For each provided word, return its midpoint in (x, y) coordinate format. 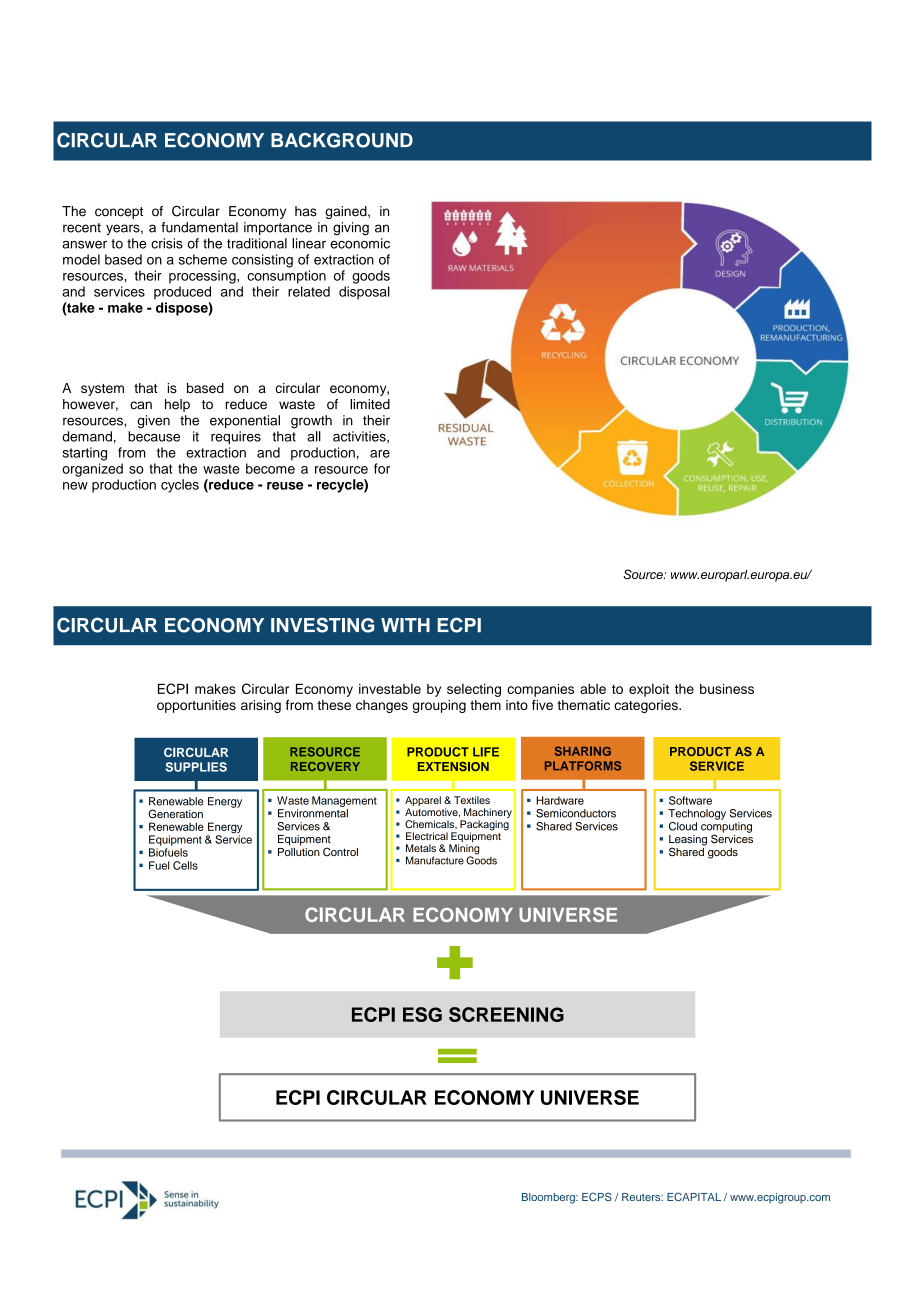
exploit (649, 690)
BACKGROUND (342, 140)
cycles (180, 486)
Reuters (642, 1197)
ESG (422, 1014)
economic (360, 243)
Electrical (427, 836)
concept (119, 213)
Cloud (683, 826)
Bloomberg (549, 1198)
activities (360, 437)
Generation (175, 814)
